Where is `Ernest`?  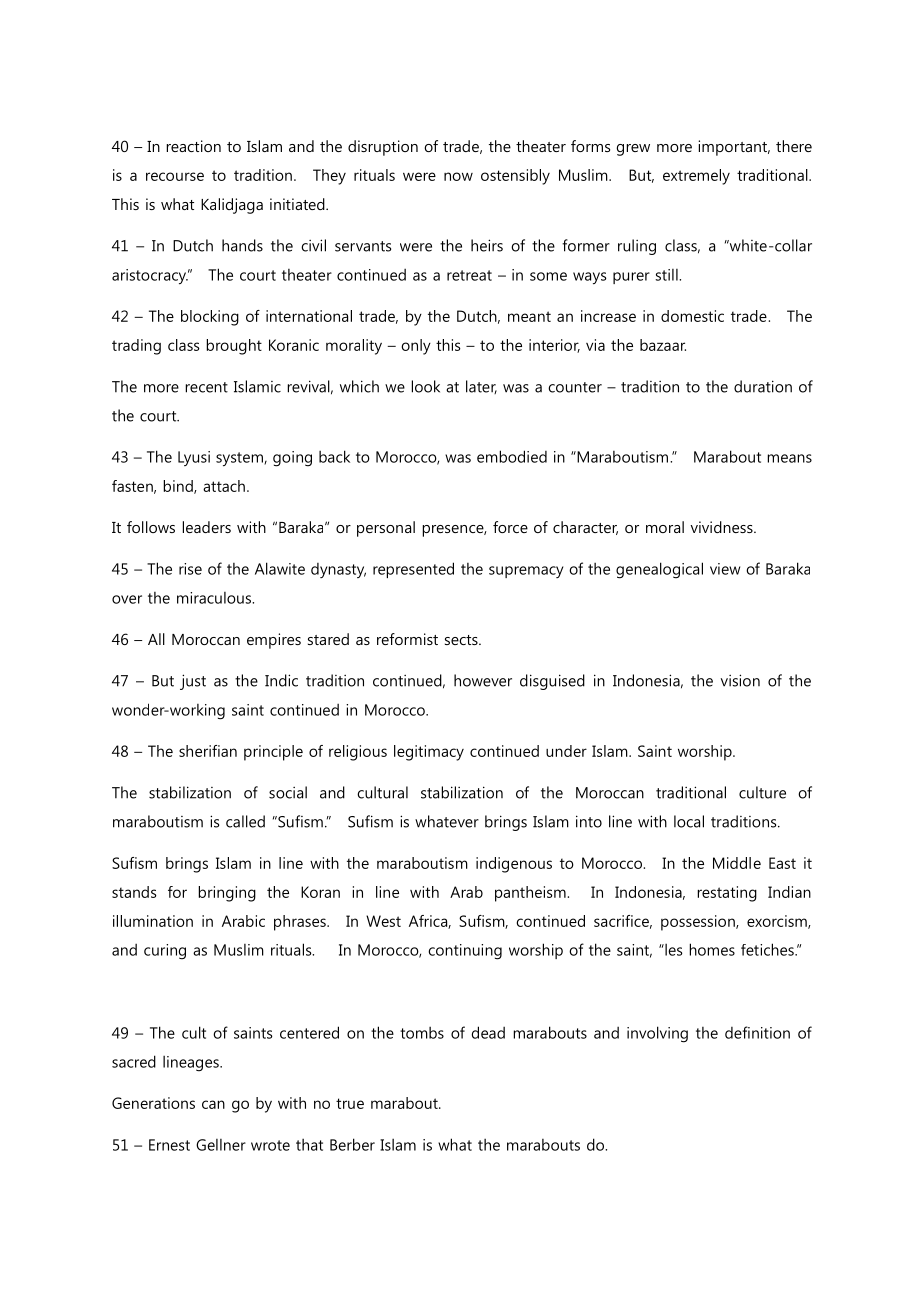 Ernest is located at coordinates (169, 1145).
